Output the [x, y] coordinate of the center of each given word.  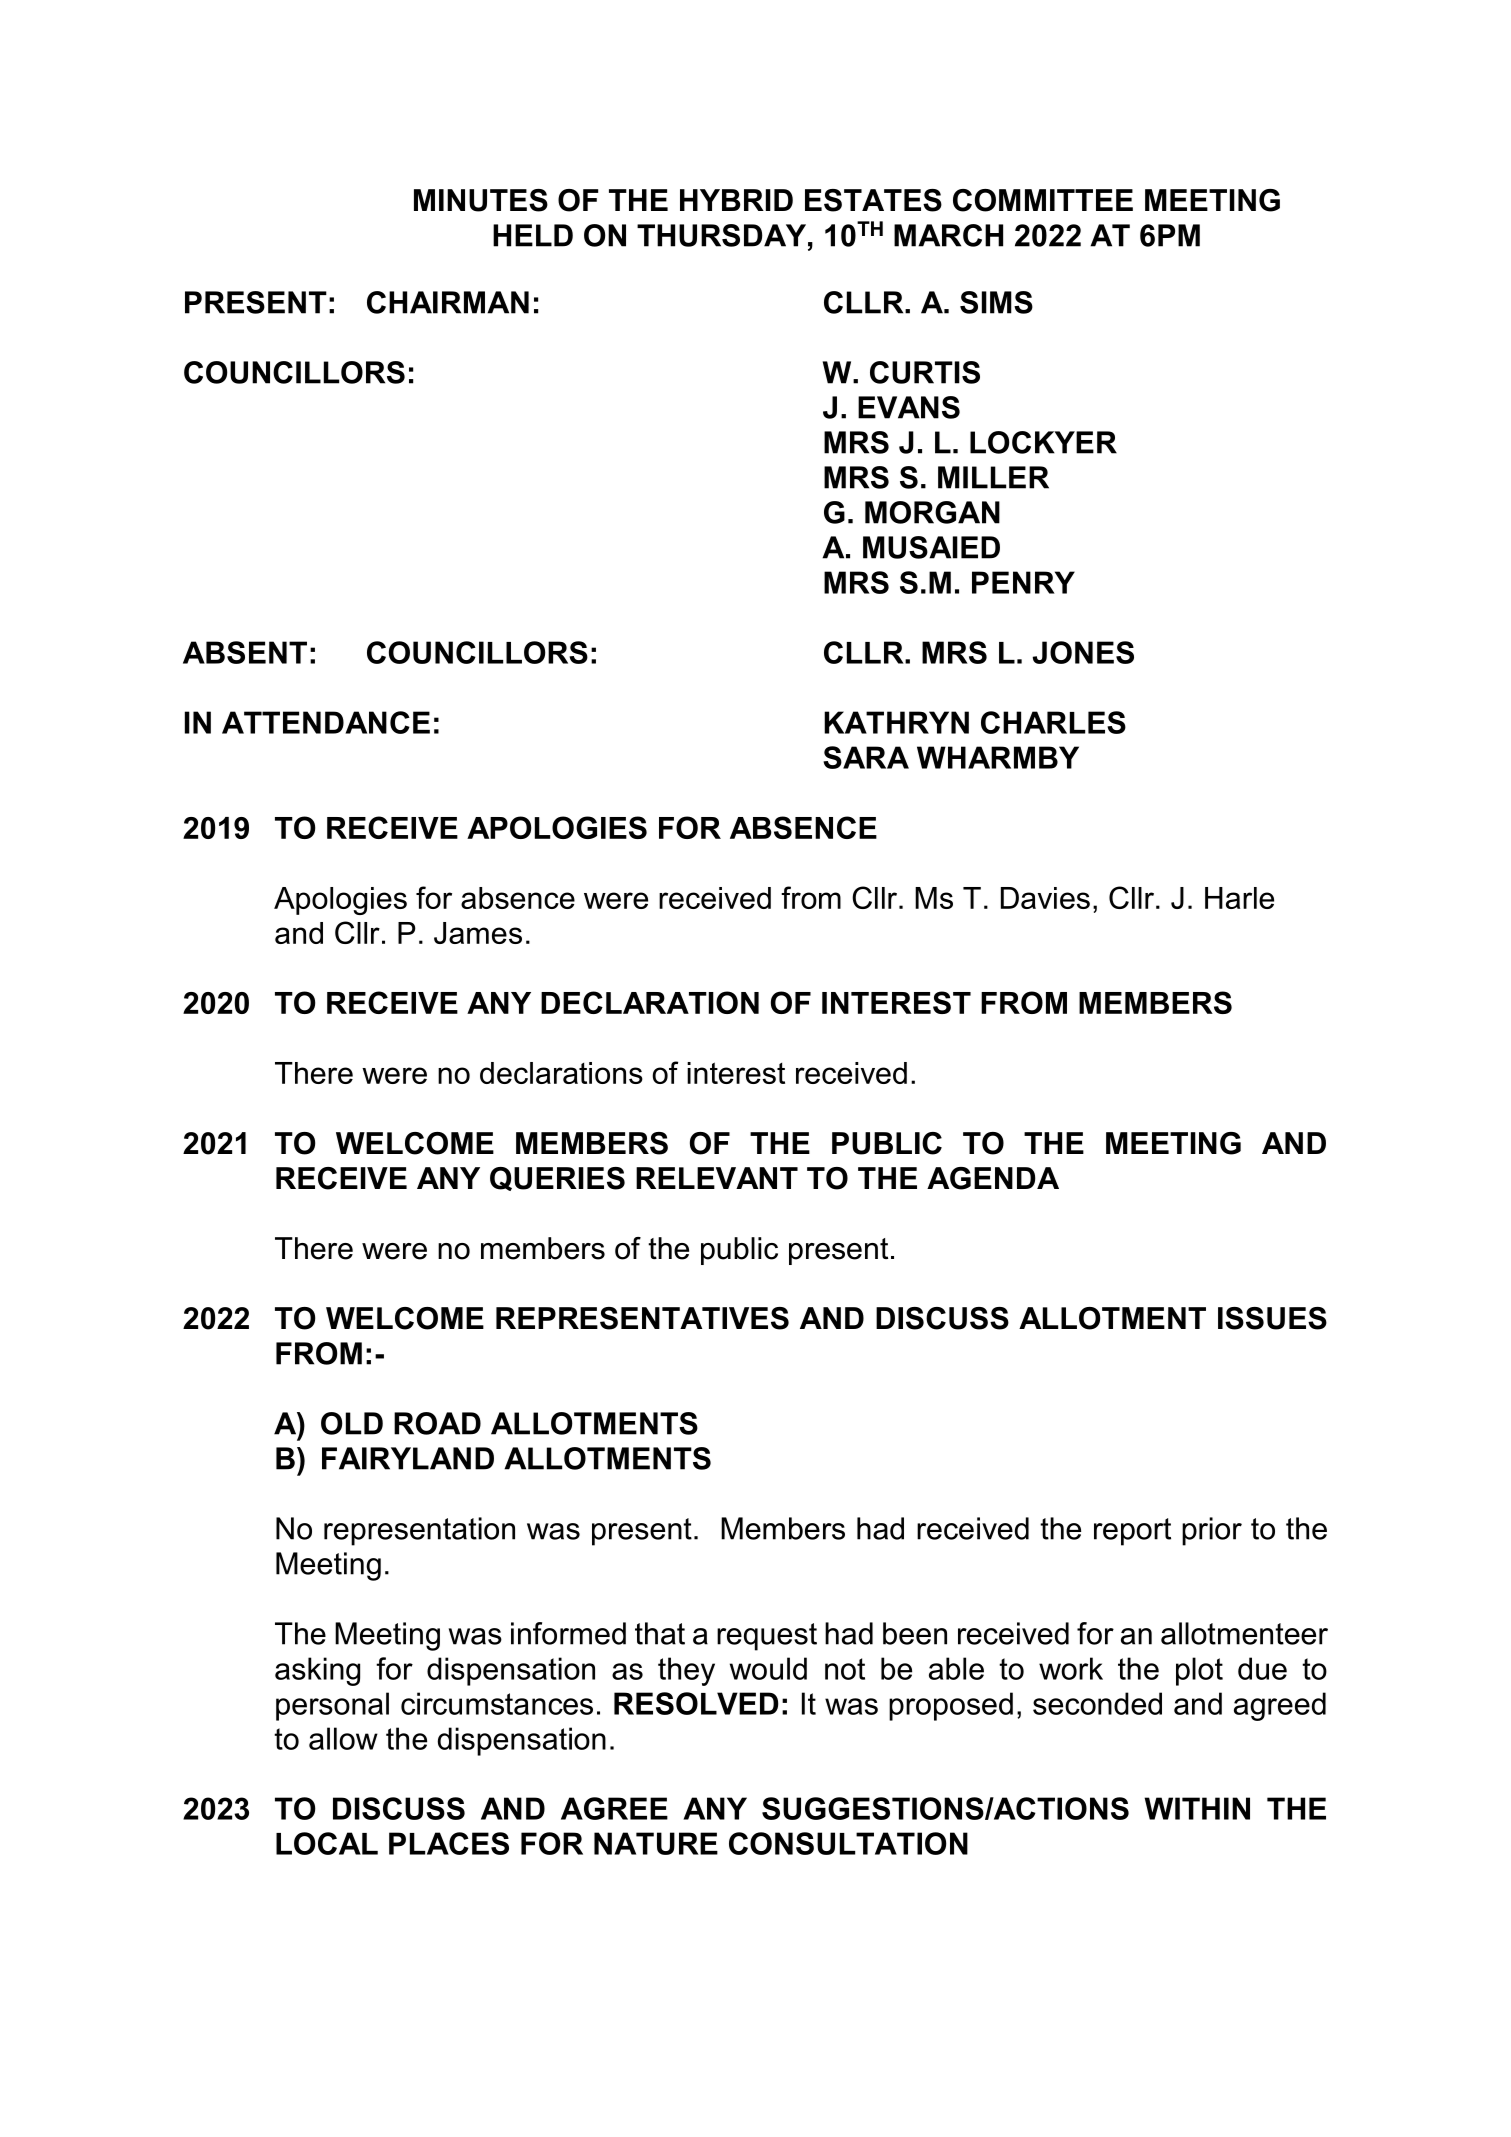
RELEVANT [717, 1178]
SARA [866, 757]
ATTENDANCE [326, 722]
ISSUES [1272, 1318]
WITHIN [1197, 1808]
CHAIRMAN [448, 302]
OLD [352, 1423]
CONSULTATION [848, 1843]
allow [343, 1738]
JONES [1083, 652]
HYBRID [736, 200]
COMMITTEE [1043, 200]
